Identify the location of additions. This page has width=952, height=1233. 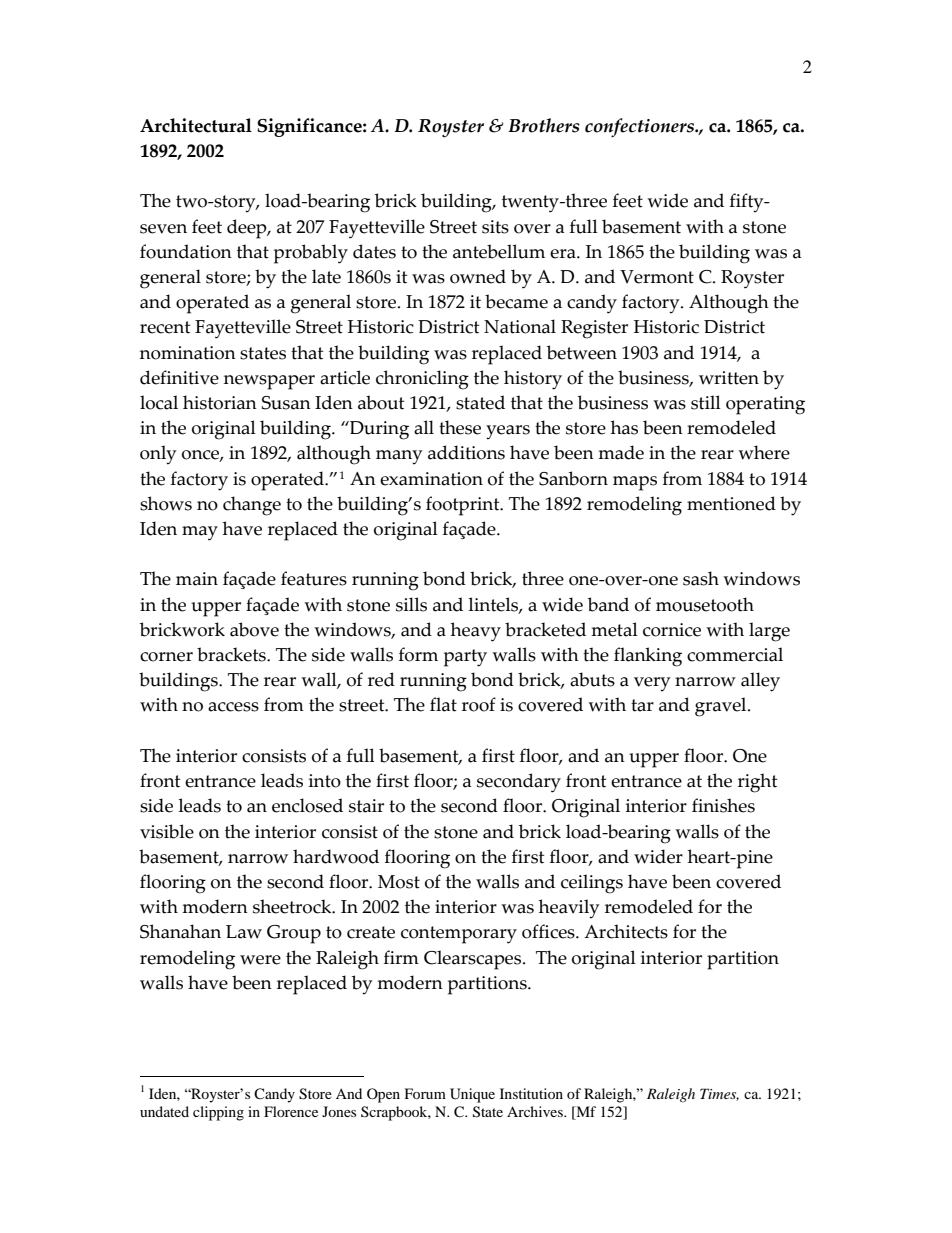
(466, 452).
